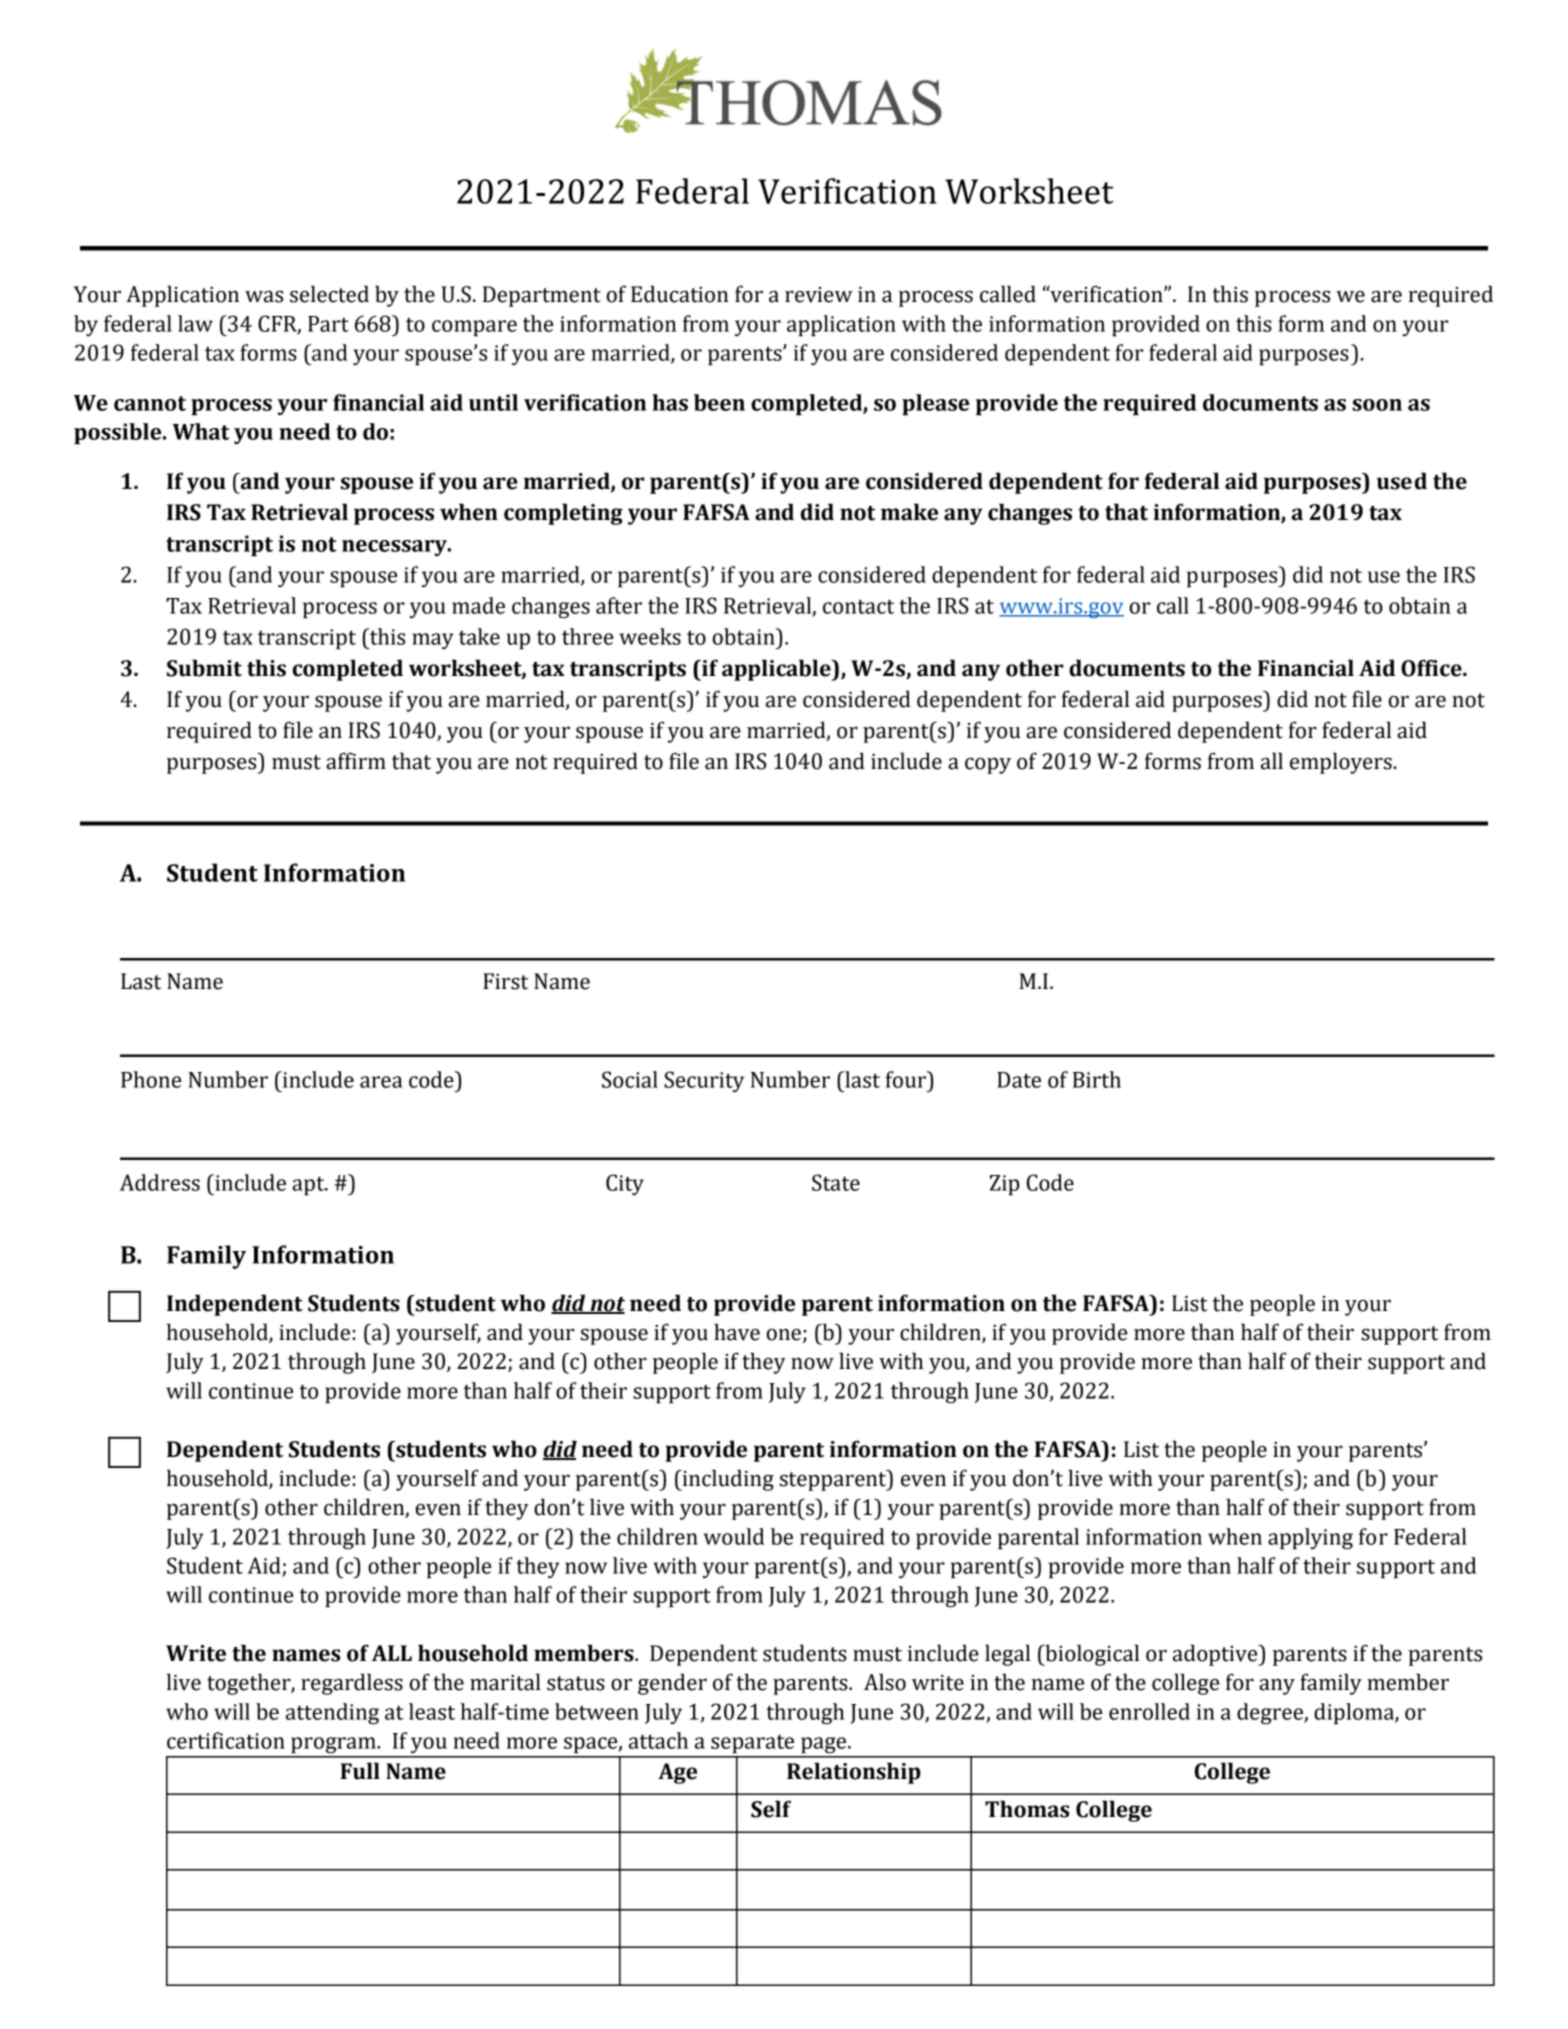  Describe the element at coordinates (1377, 405) in the document. I see `soon` at that location.
